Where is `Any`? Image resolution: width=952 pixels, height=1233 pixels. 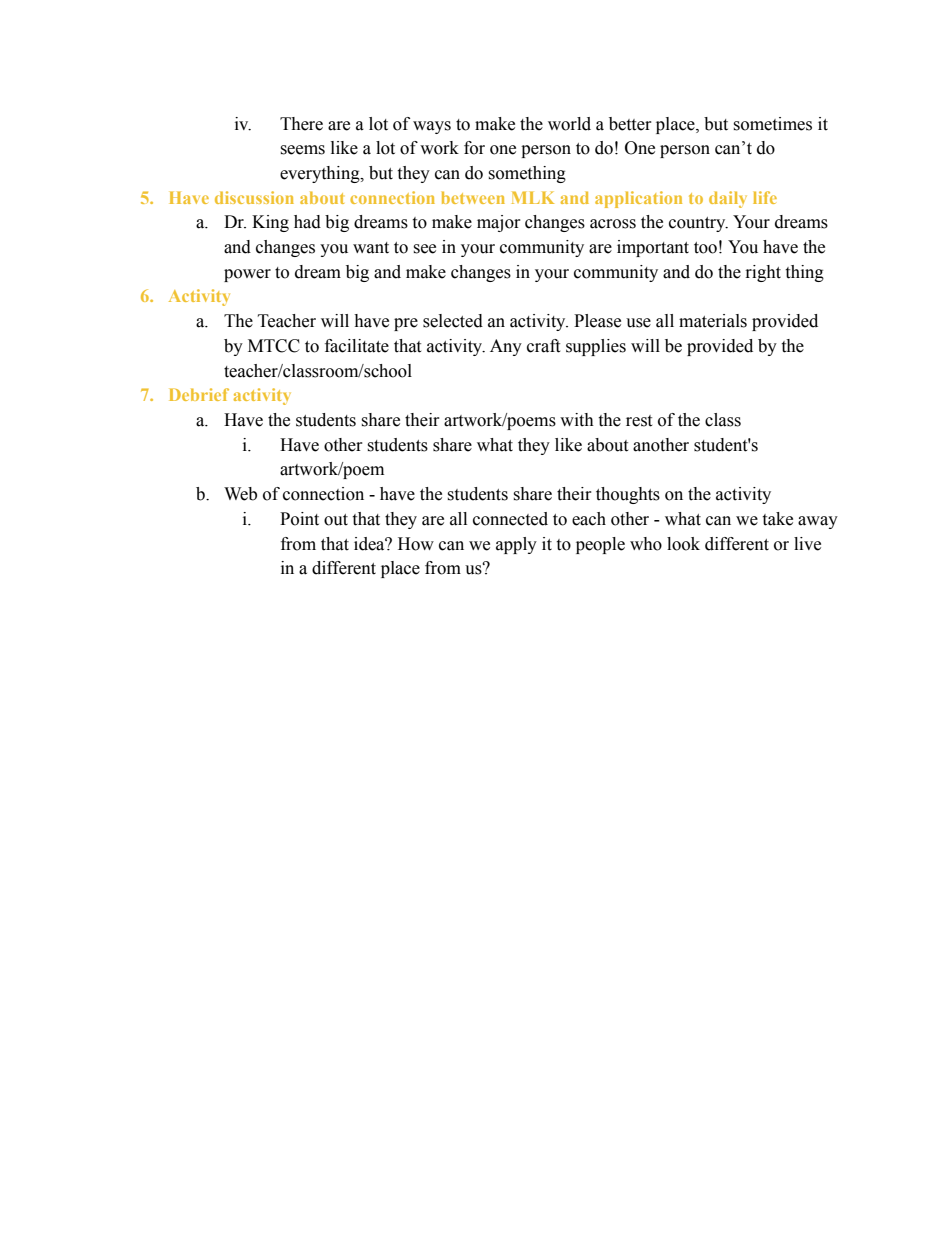 Any is located at coordinates (506, 347).
